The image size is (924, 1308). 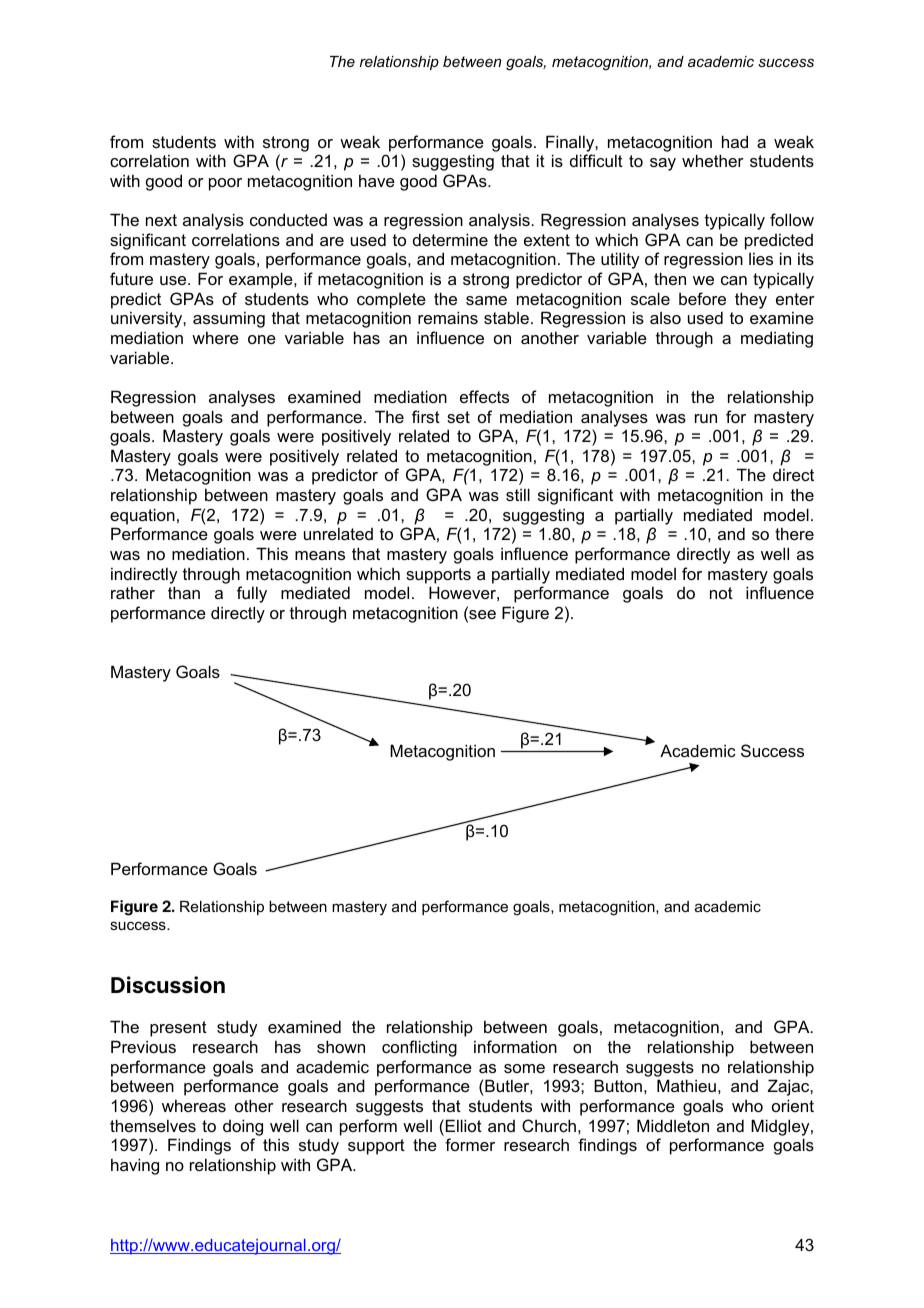 I want to click on still, so click(x=518, y=494).
